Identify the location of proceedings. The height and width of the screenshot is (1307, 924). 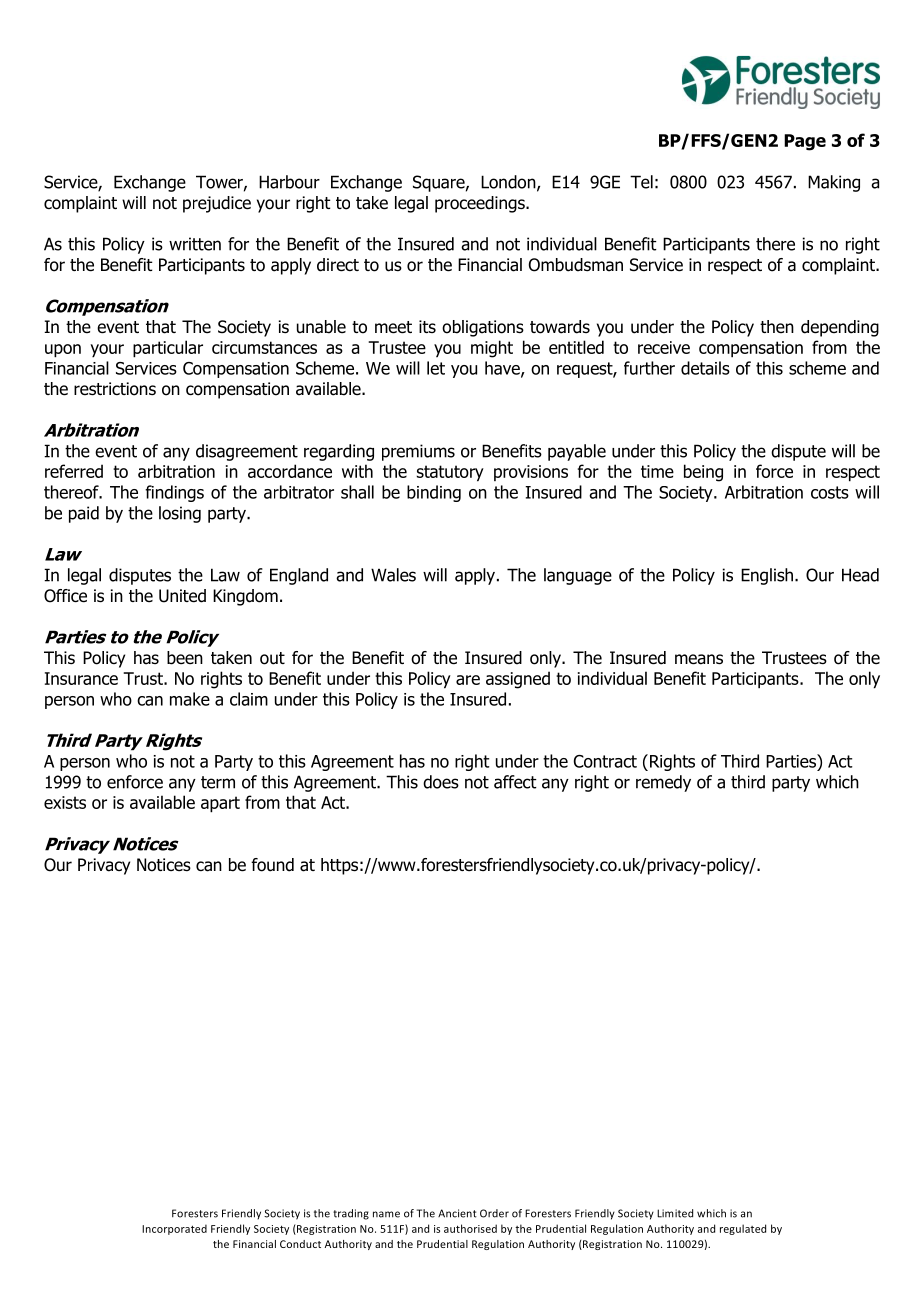
(481, 204).
